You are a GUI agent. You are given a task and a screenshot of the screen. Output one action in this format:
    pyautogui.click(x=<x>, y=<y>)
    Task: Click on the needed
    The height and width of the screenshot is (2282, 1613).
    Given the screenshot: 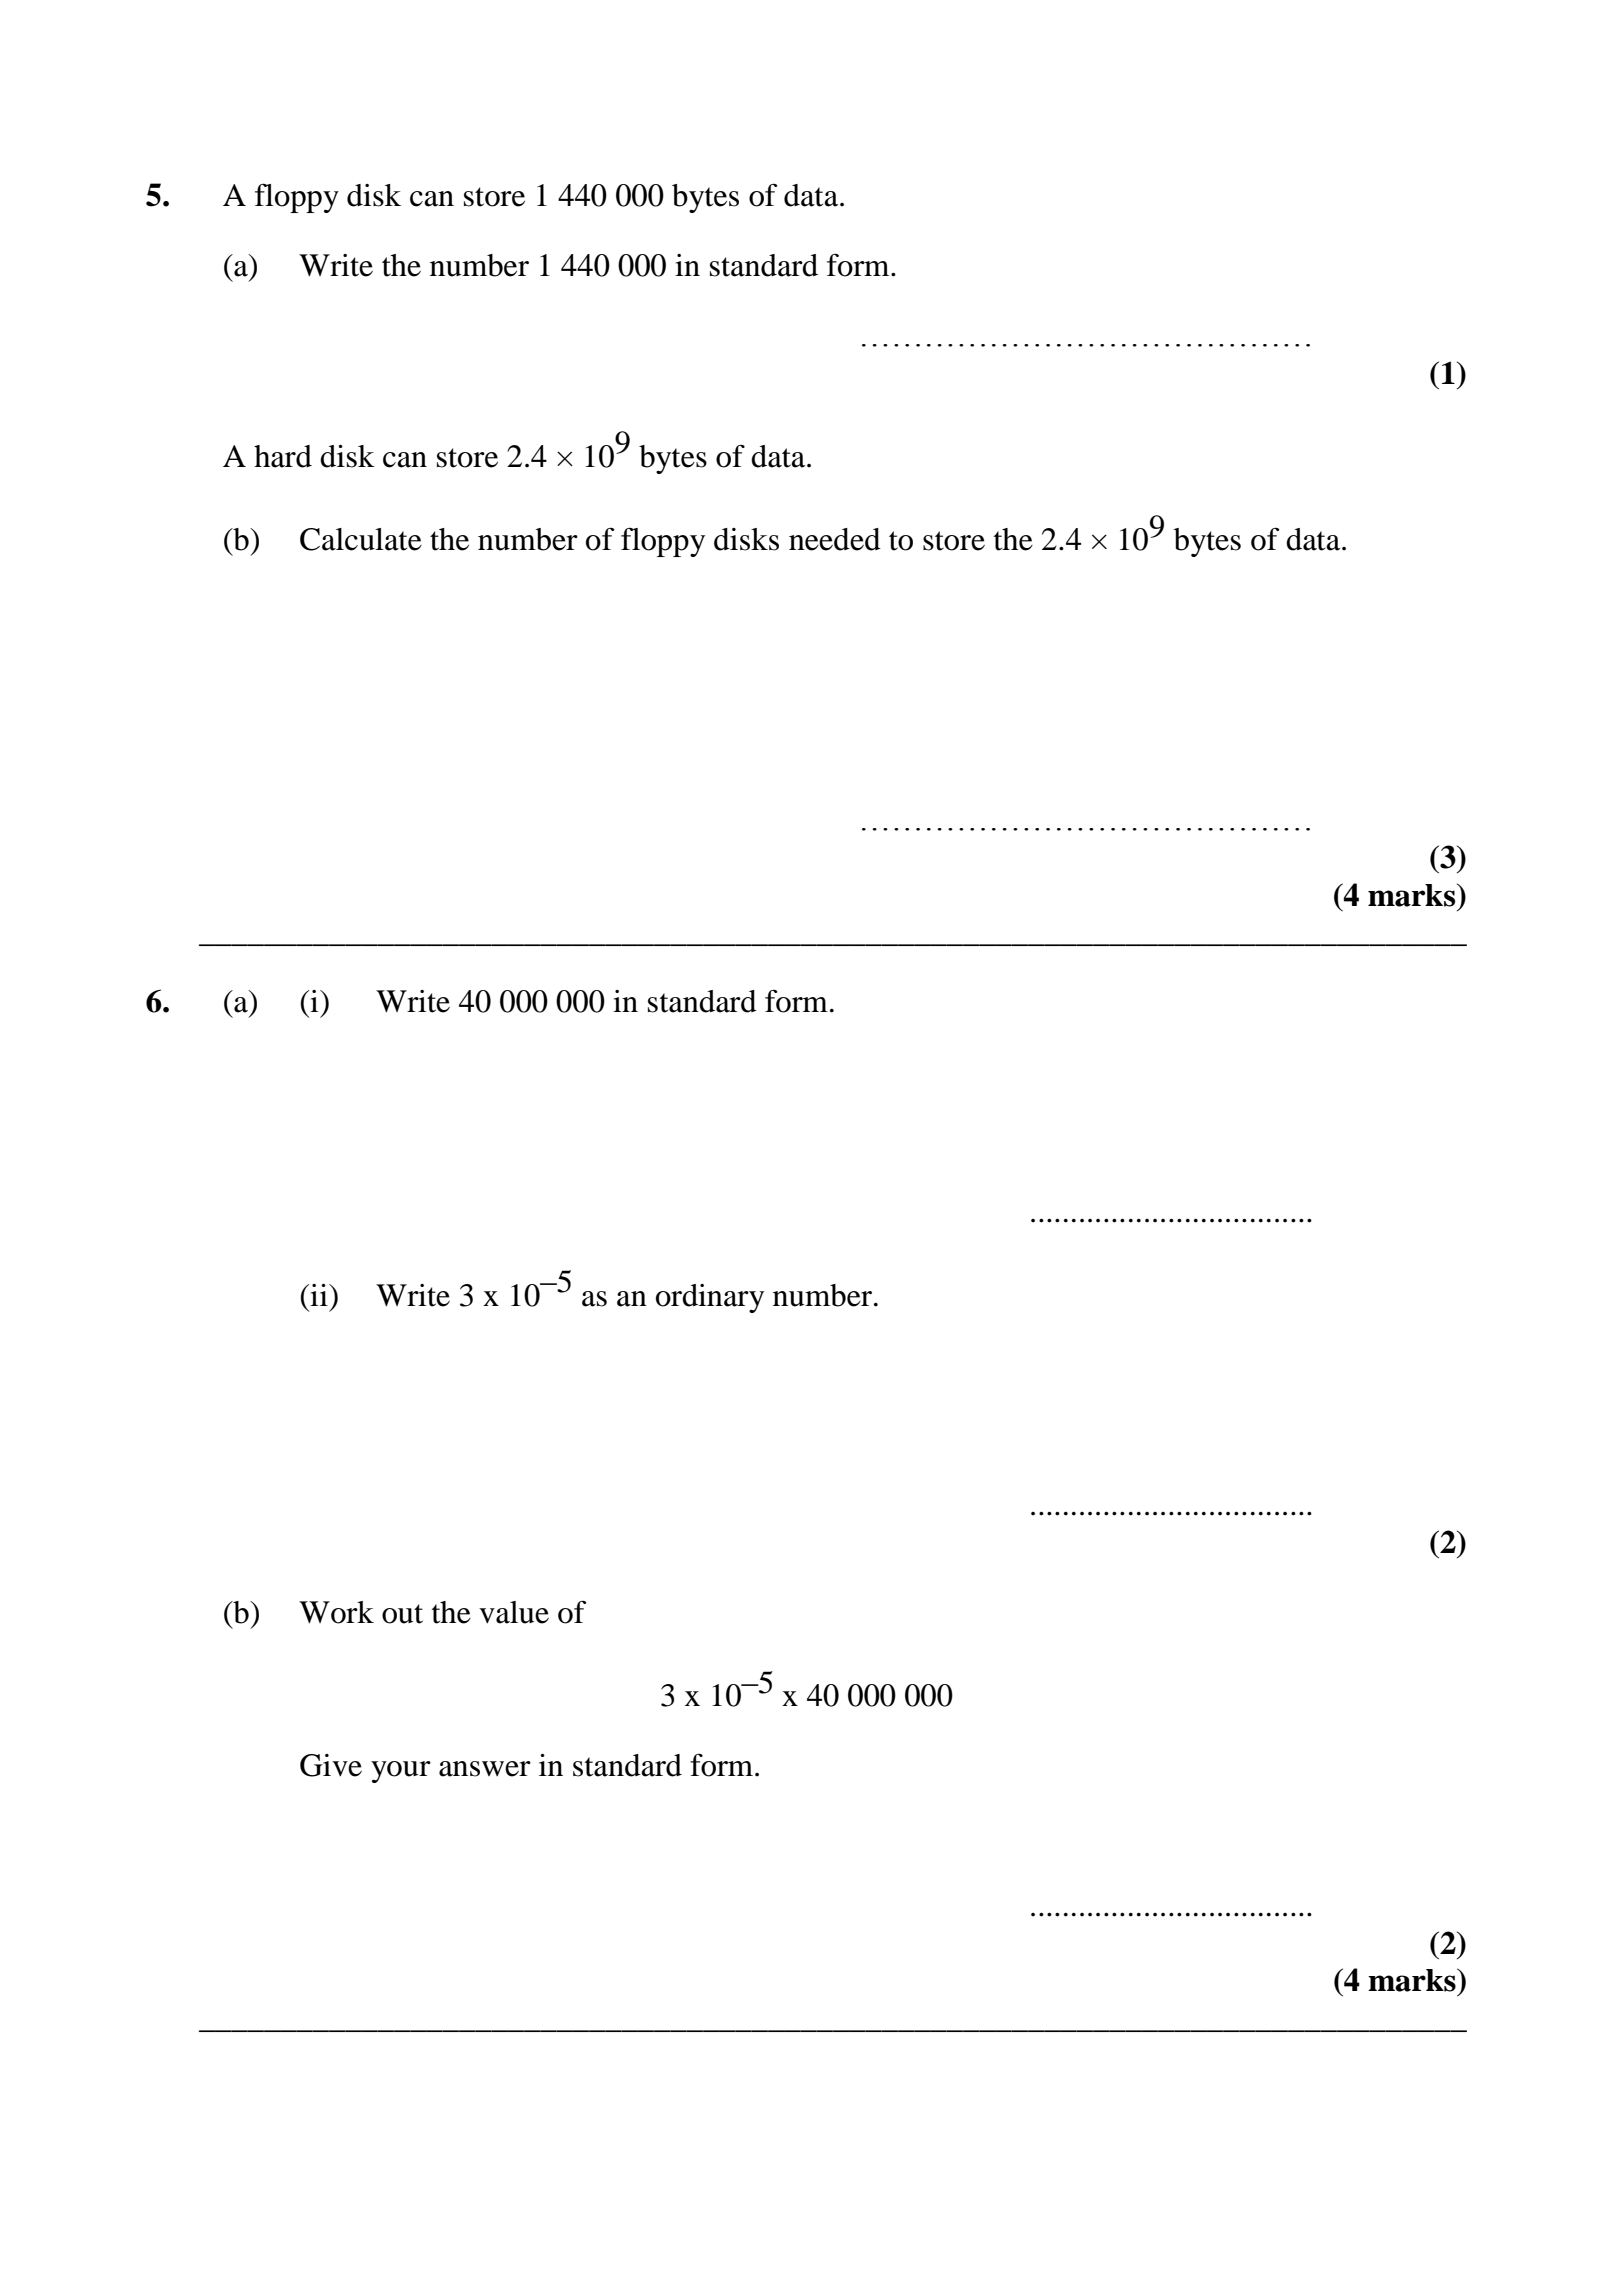 What is the action you would take?
    pyautogui.click(x=835, y=539)
